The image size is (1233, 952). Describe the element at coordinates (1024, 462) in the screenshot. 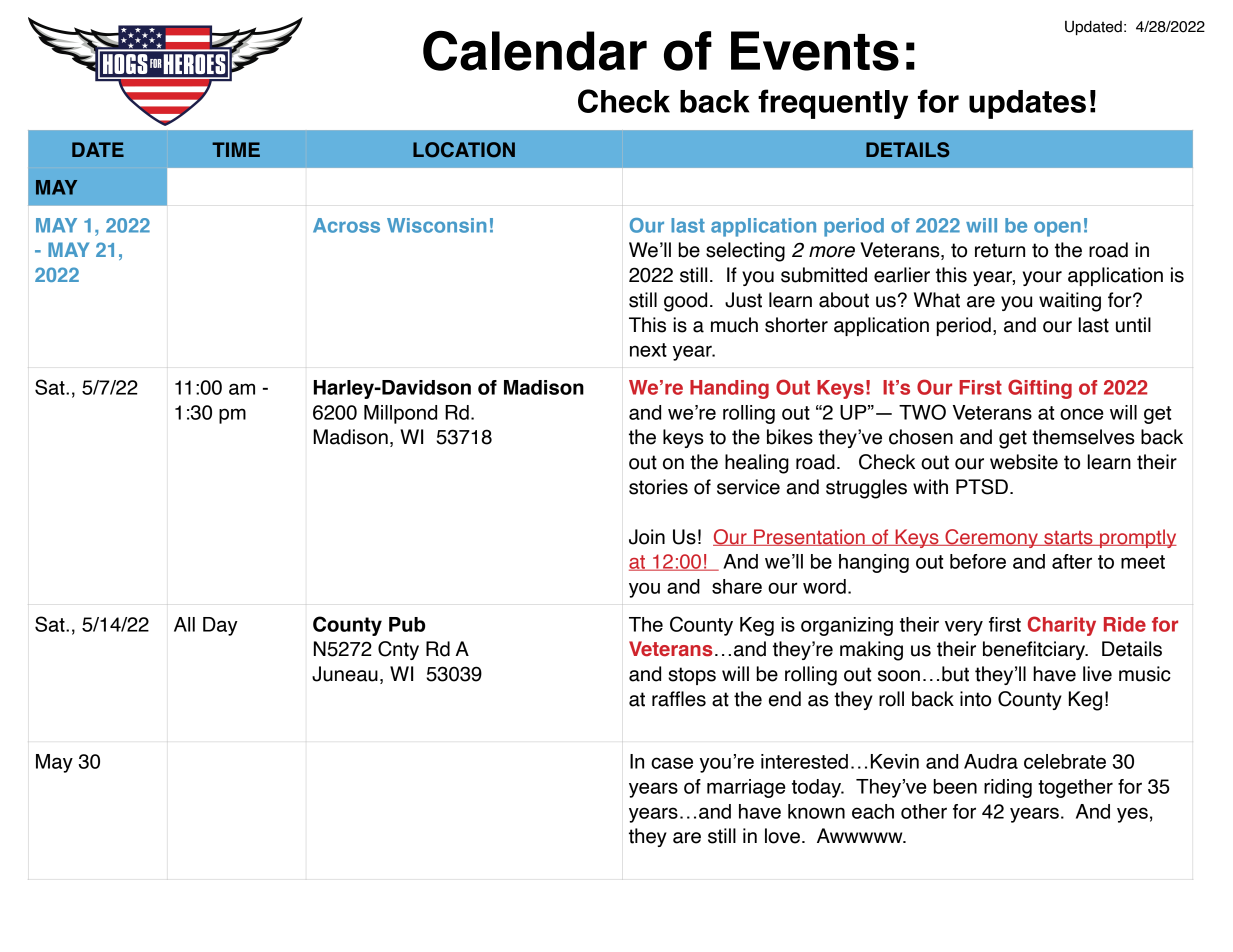

I see `website` at that location.
